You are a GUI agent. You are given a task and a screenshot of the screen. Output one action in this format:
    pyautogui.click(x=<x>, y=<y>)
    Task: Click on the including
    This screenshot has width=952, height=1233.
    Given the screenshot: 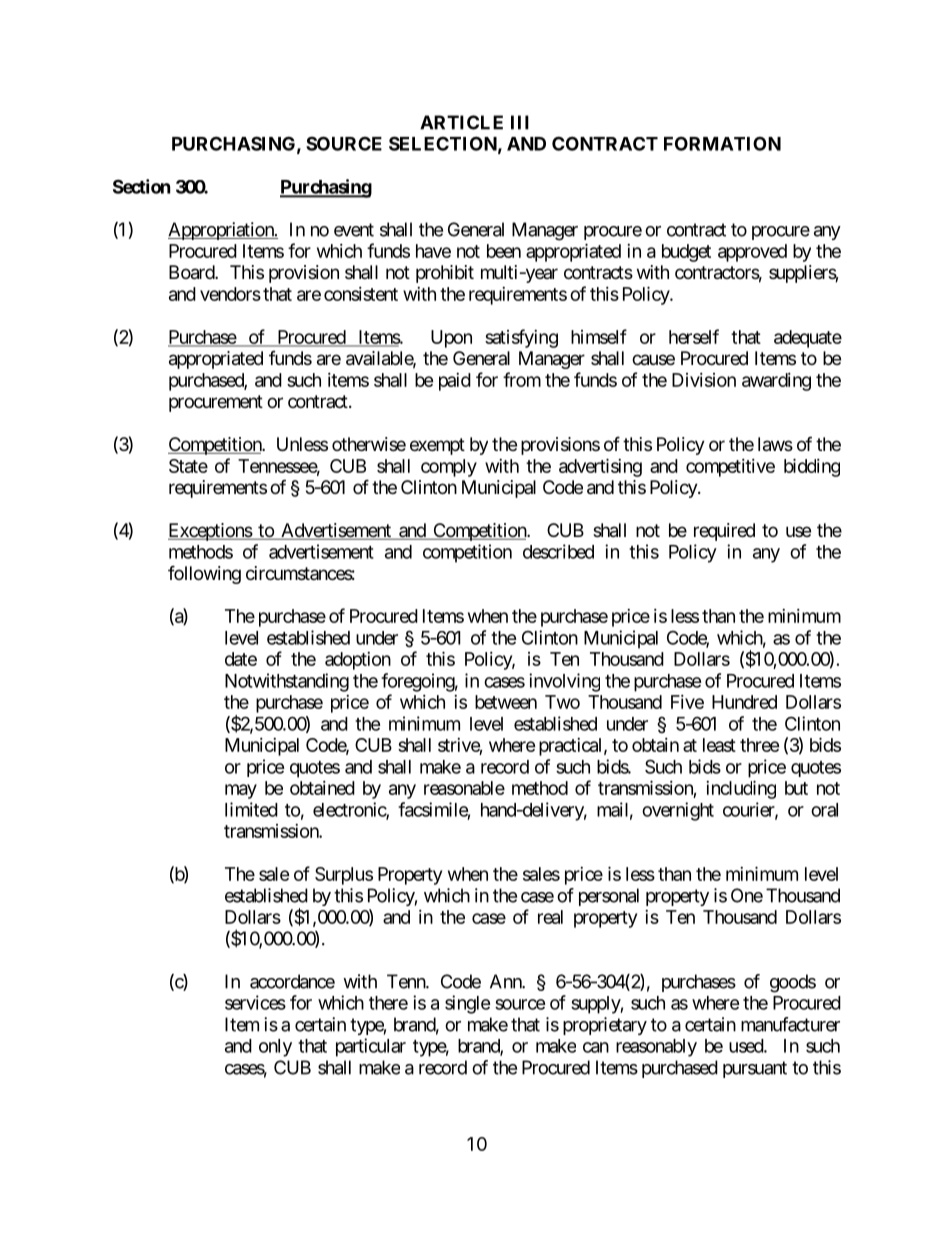 What is the action you would take?
    pyautogui.click(x=741, y=789)
